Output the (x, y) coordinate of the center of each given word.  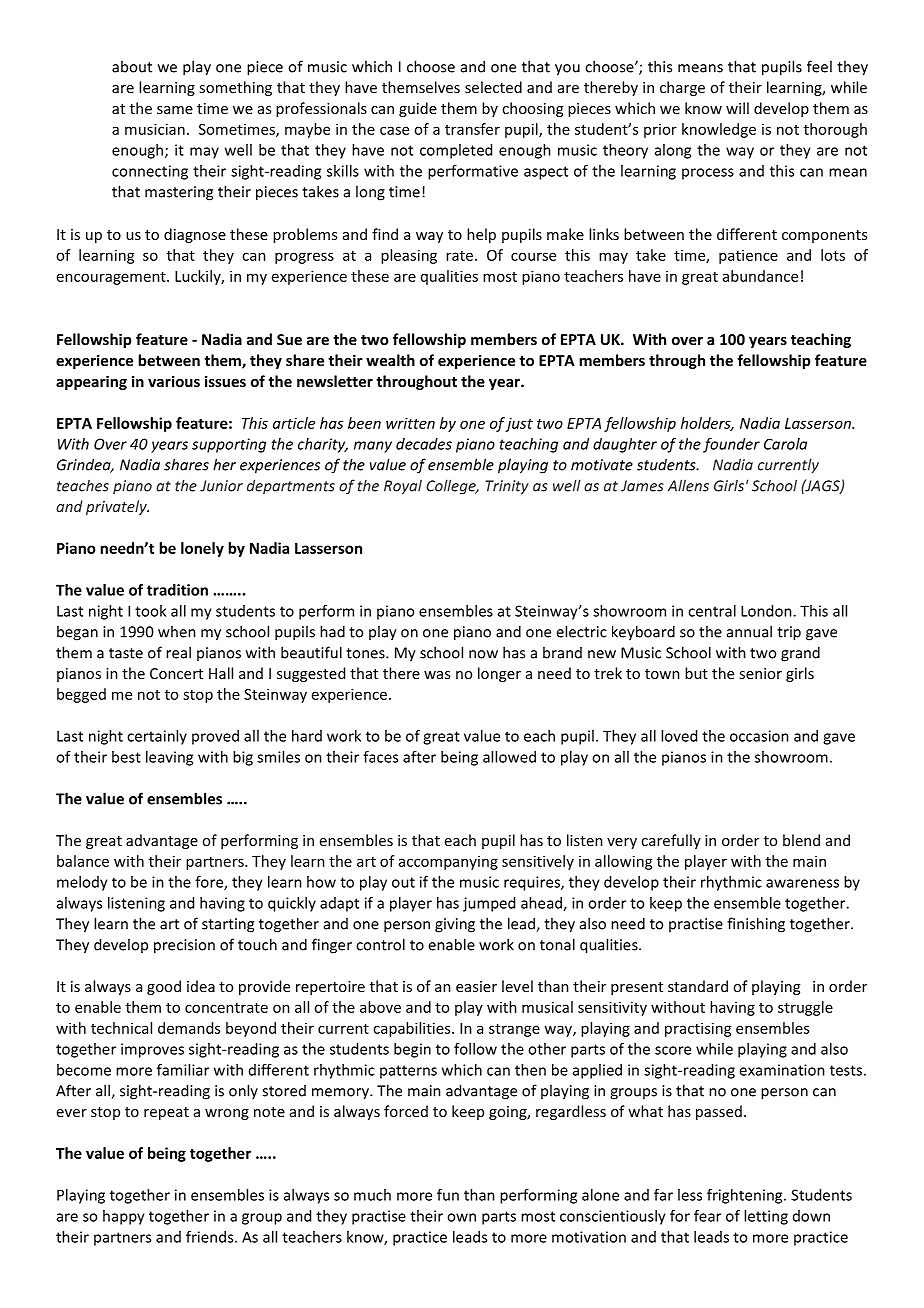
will (737, 108)
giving (455, 925)
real (178, 652)
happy (124, 1217)
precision (184, 946)
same (175, 110)
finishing (756, 925)
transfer (472, 129)
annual (749, 631)
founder (731, 445)
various (174, 381)
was (437, 675)
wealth (390, 360)
